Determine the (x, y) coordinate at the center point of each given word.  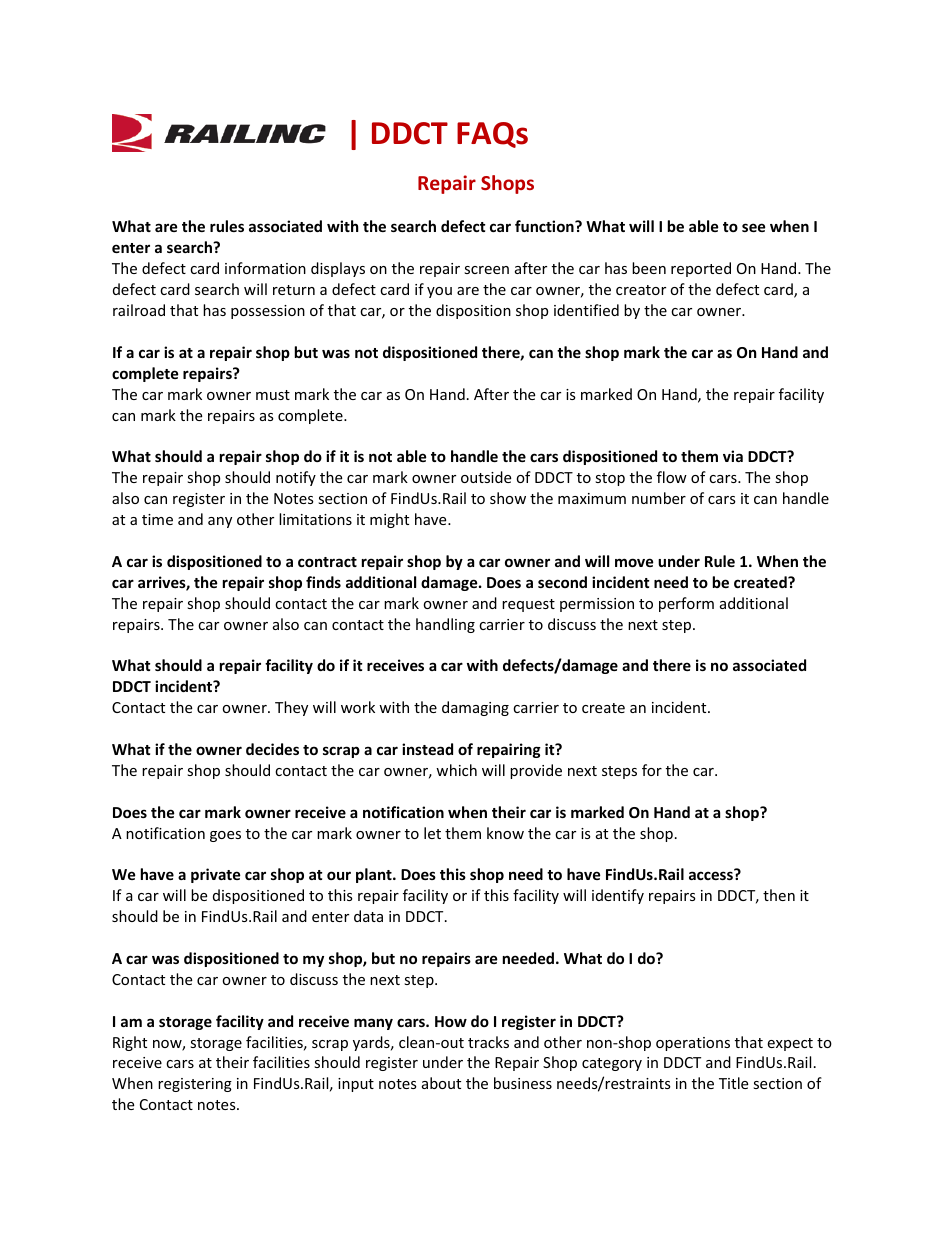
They (291, 708)
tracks (488, 1042)
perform (686, 604)
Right (130, 1043)
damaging (475, 708)
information (265, 268)
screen (486, 270)
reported (701, 269)
